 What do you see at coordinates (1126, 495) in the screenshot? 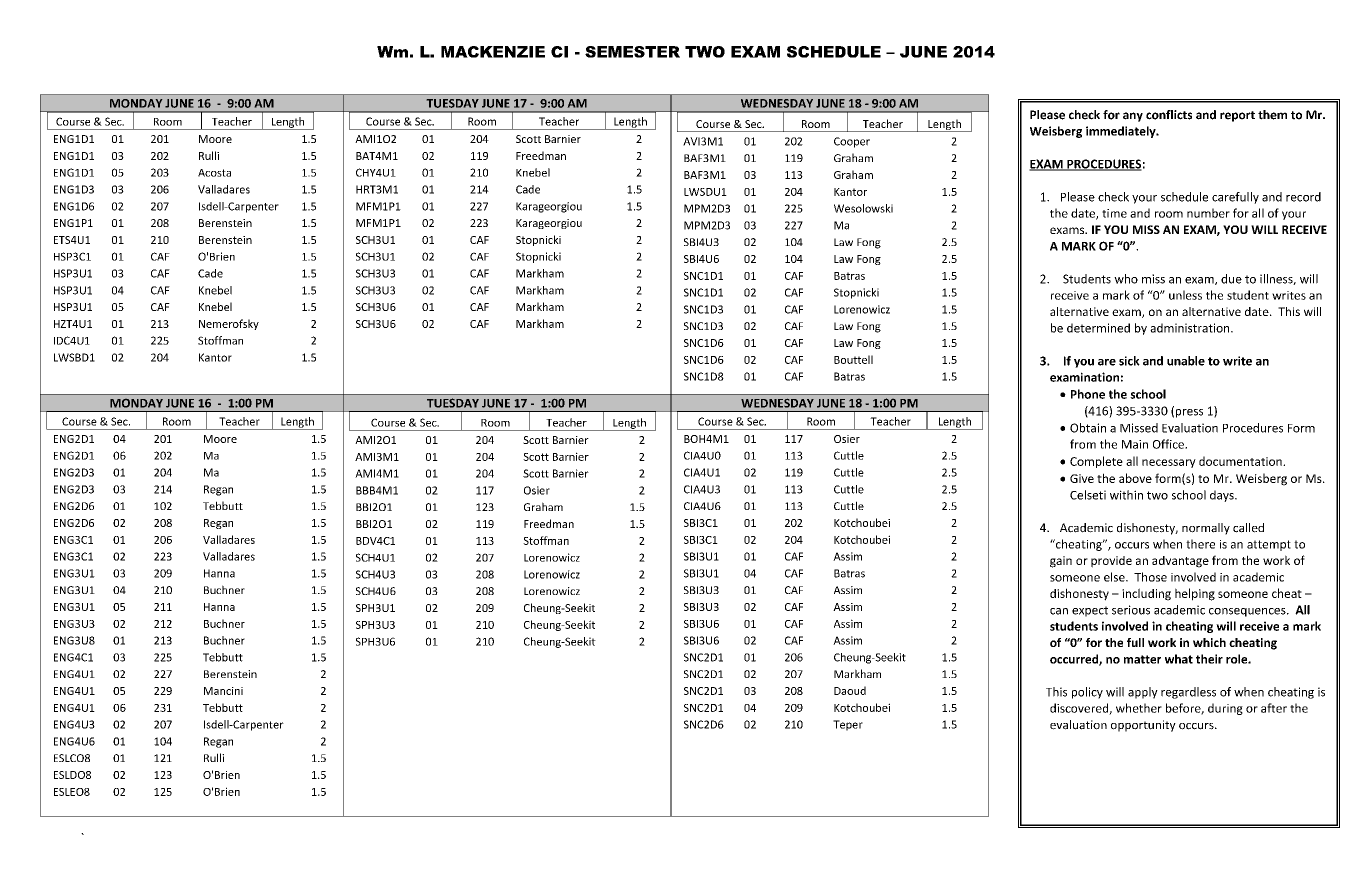
I see `within` at bounding box center [1126, 495].
